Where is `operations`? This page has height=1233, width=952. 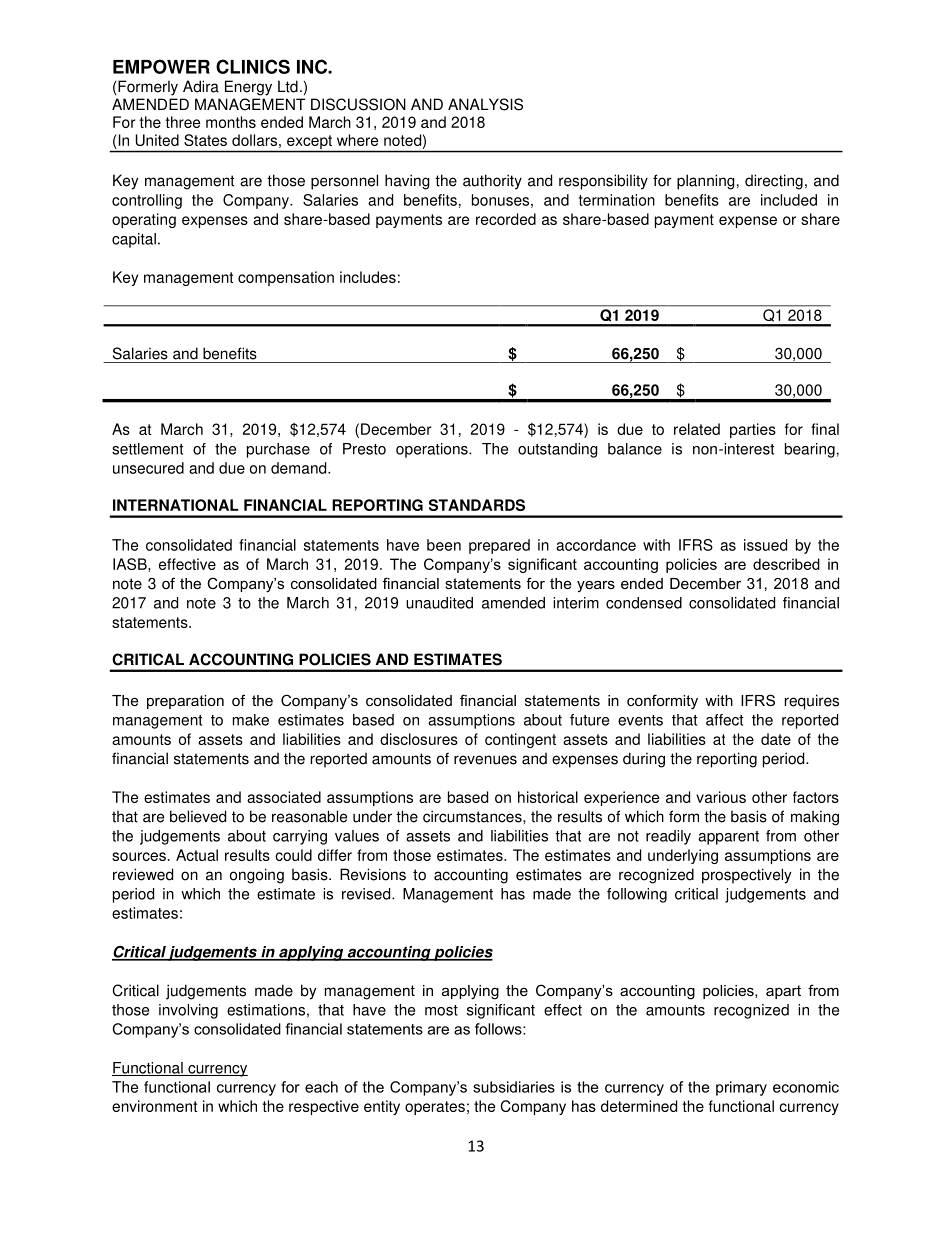
operations is located at coordinates (433, 450).
